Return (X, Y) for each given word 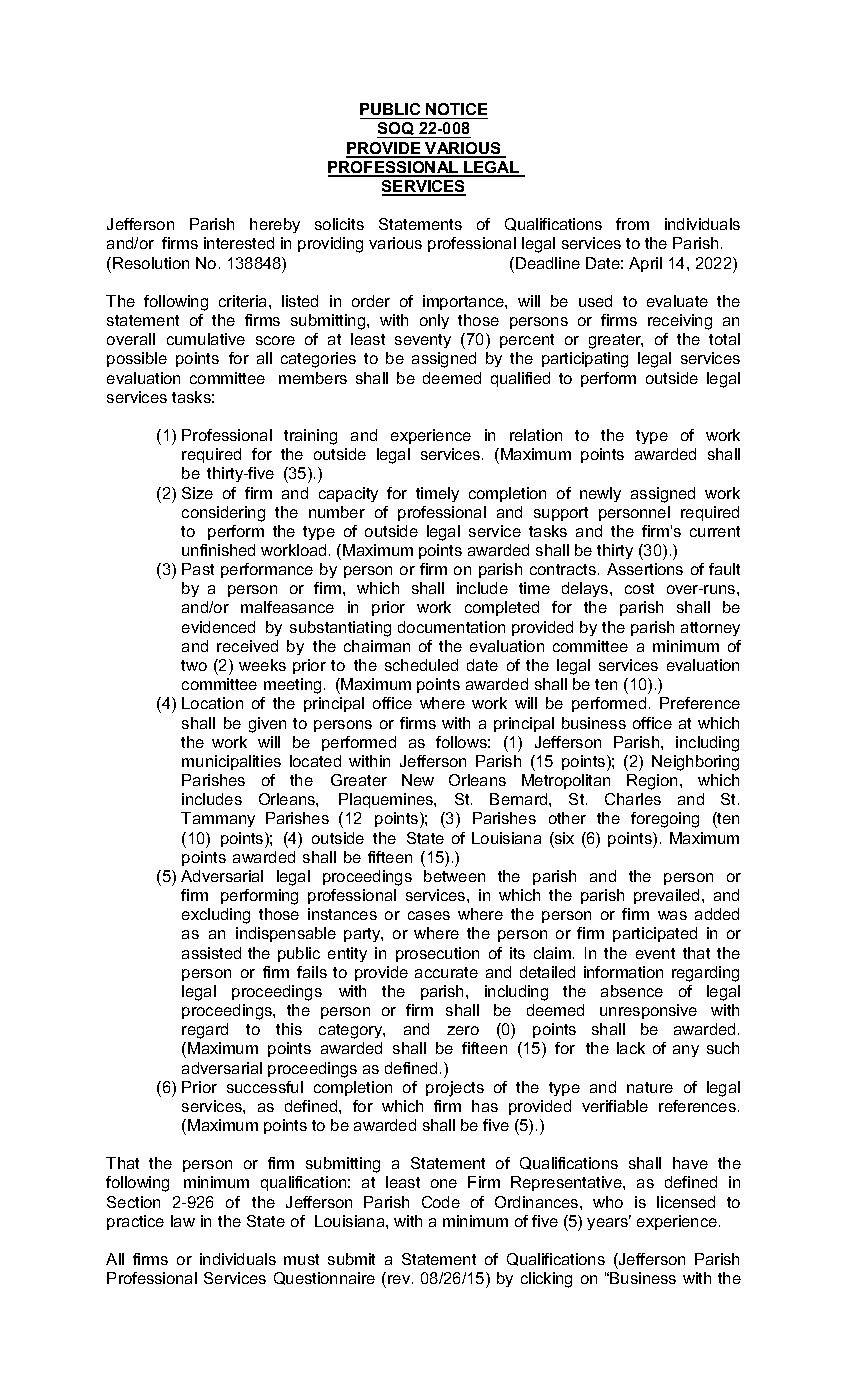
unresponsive (648, 1011)
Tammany (218, 819)
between (454, 876)
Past (198, 569)
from (632, 224)
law (183, 1221)
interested (239, 243)
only (434, 321)
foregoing (665, 820)
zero (463, 1030)
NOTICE (456, 109)
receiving (680, 322)
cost (639, 588)
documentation (451, 627)
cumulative (206, 339)
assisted (211, 953)
